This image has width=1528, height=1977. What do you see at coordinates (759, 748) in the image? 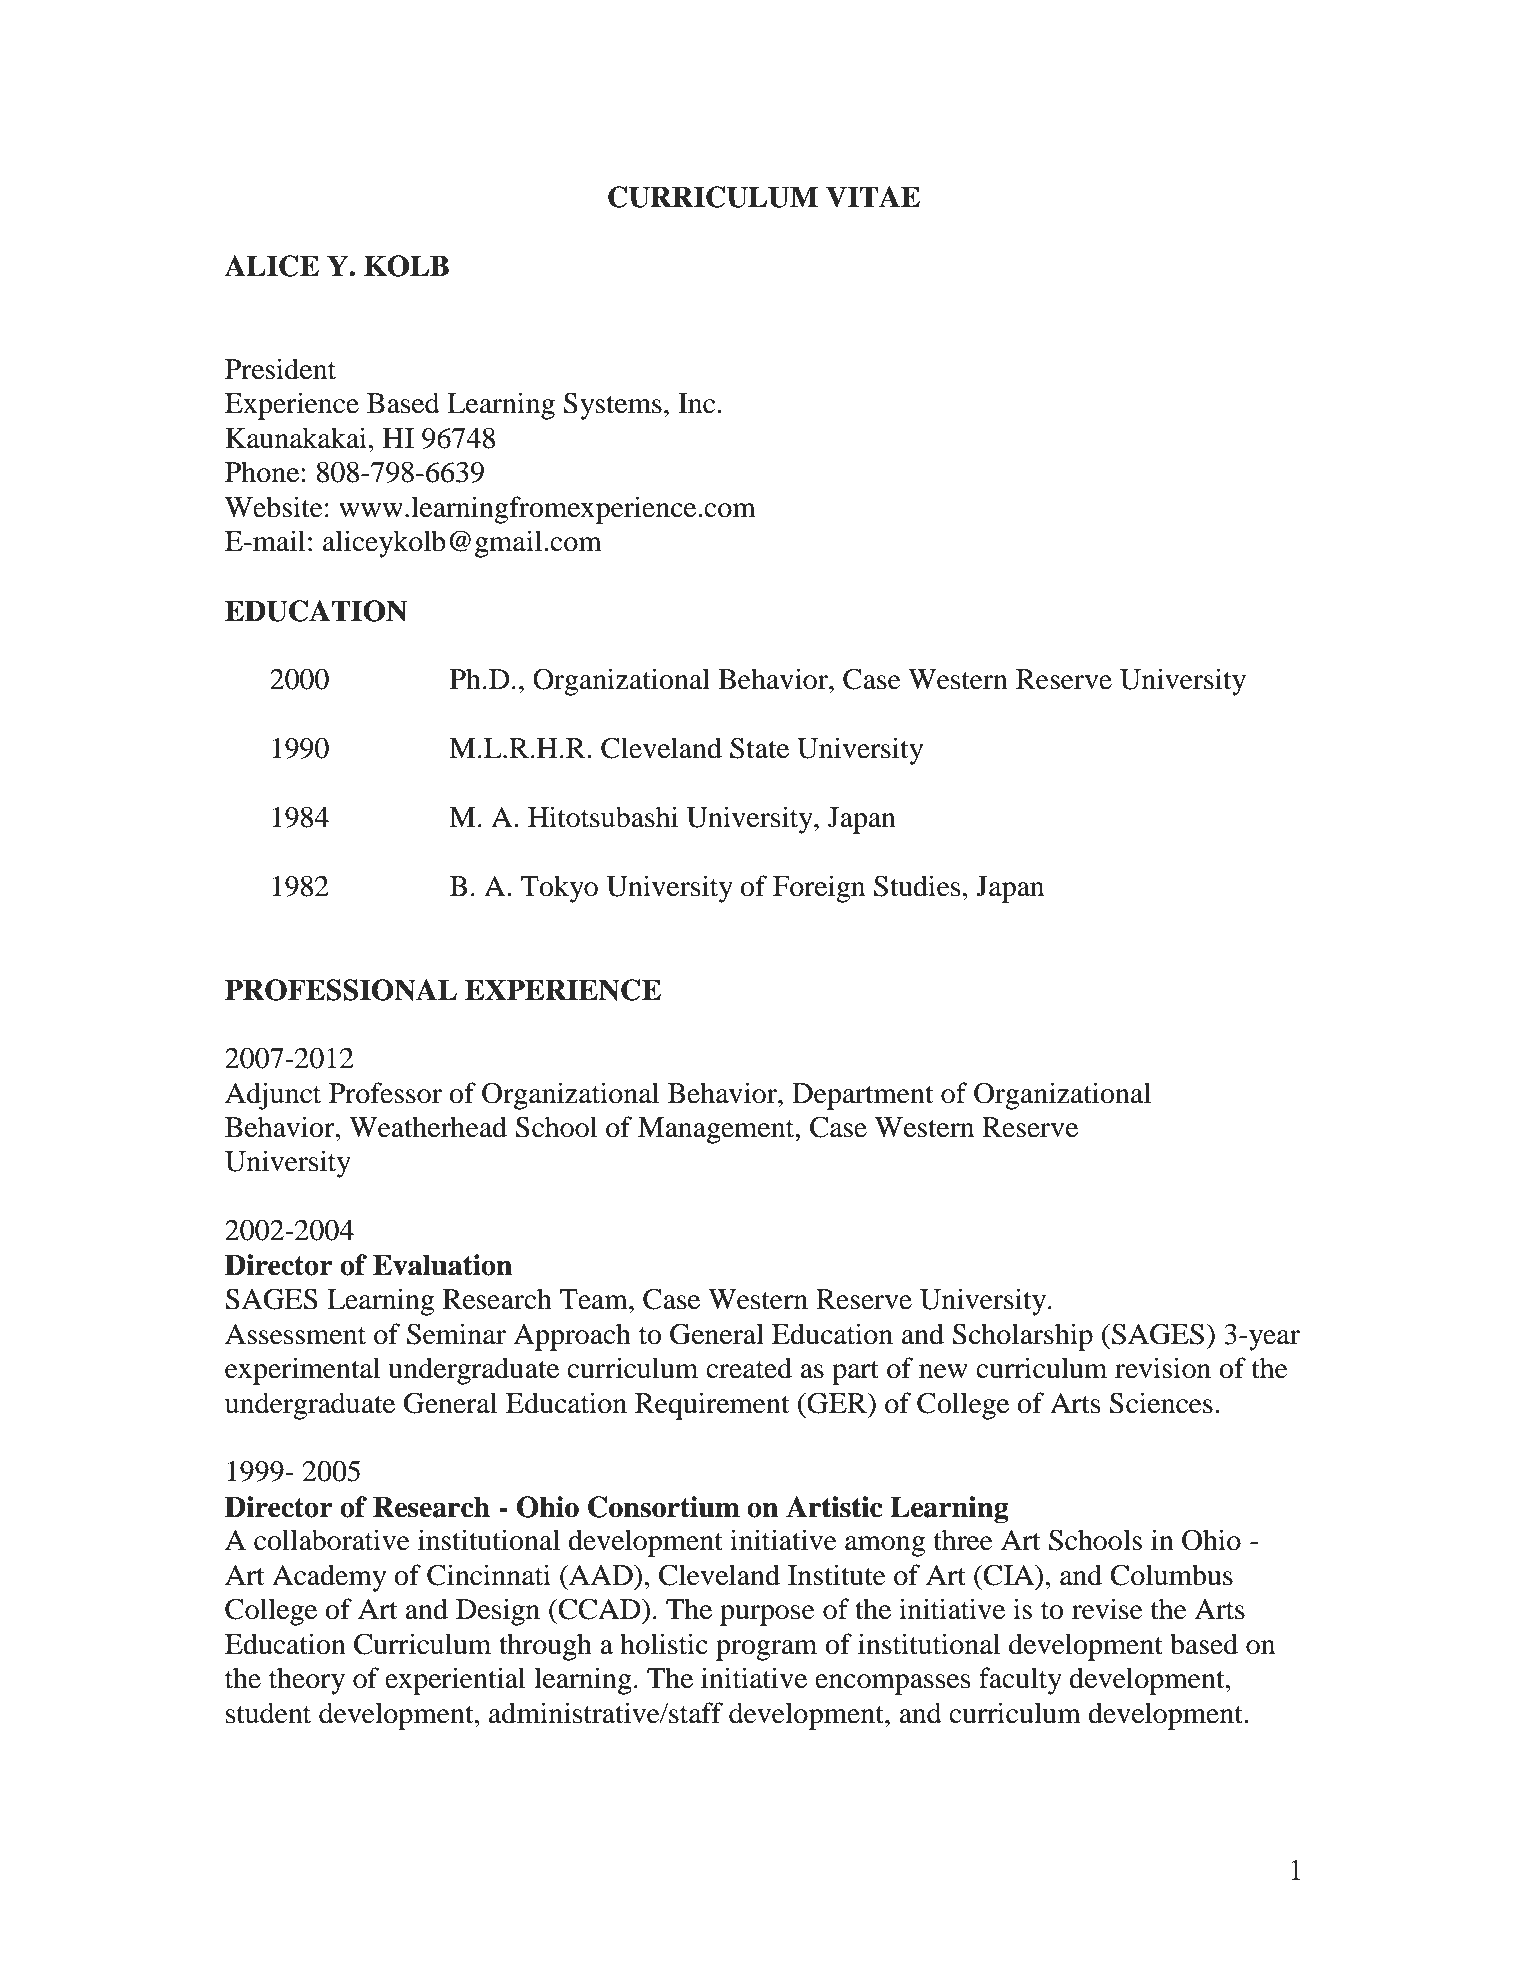
I see `State` at bounding box center [759, 748].
